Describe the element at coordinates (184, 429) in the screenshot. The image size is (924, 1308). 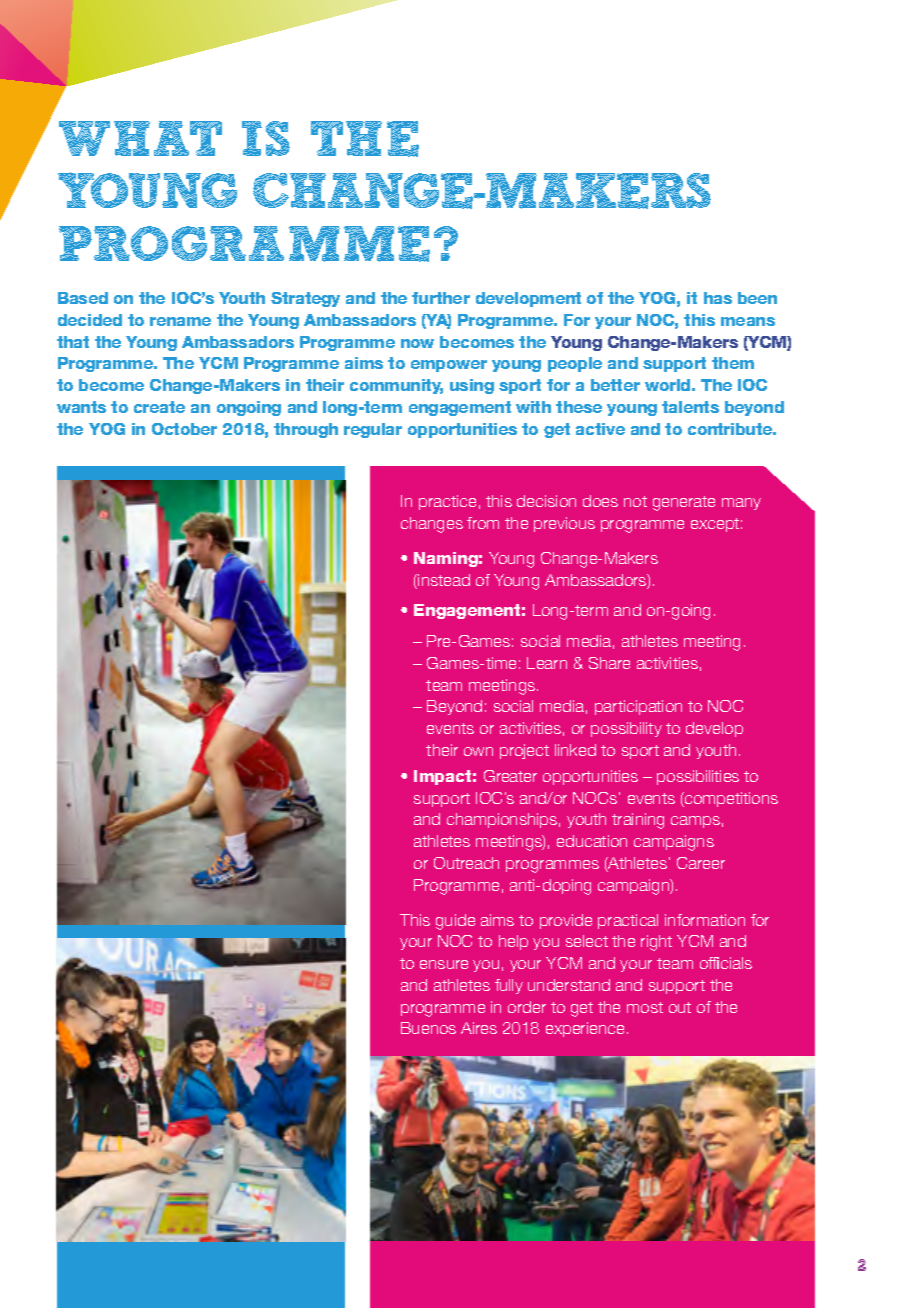
I see `October` at that location.
